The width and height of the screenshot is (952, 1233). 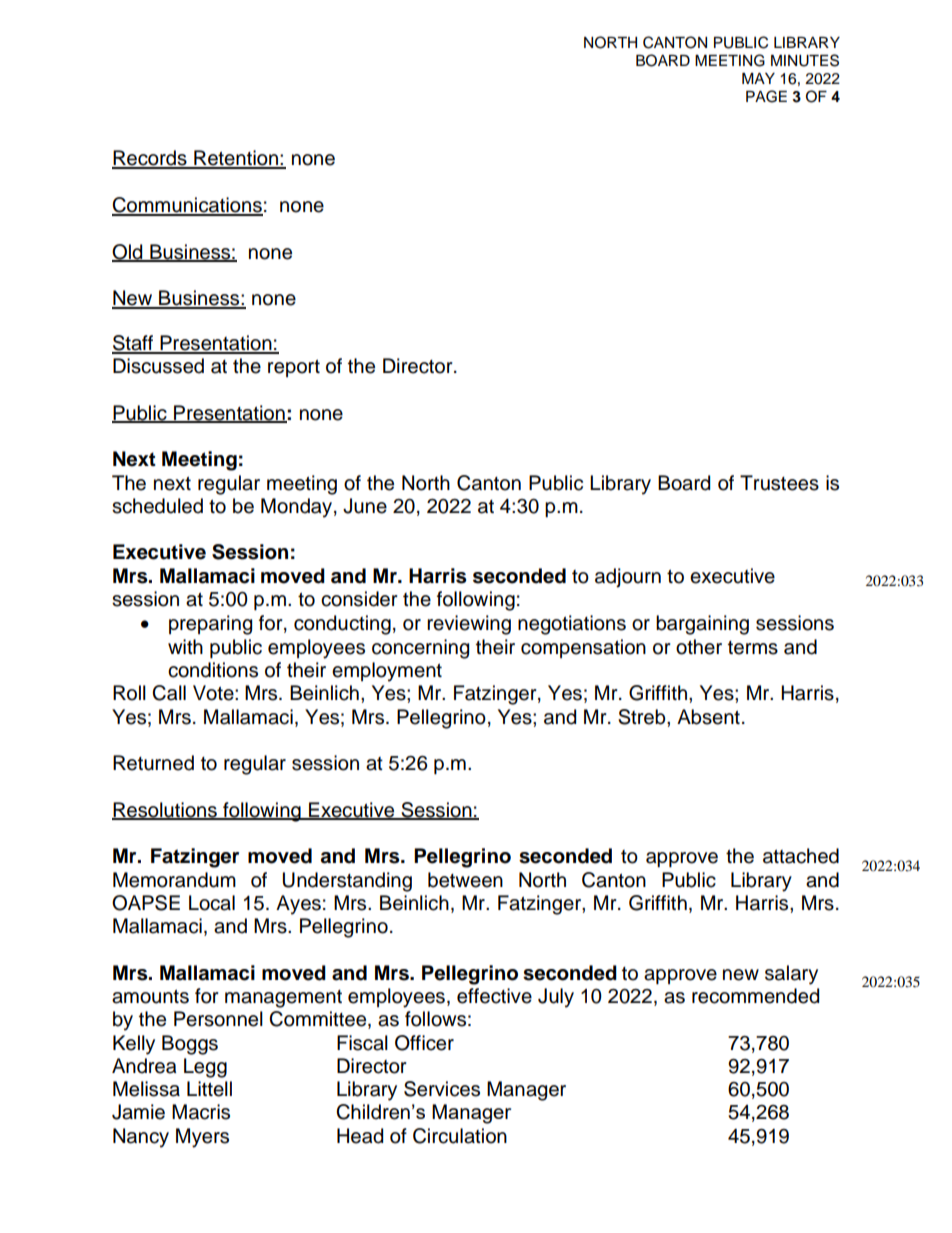 I want to click on PAGE, so click(x=766, y=96).
